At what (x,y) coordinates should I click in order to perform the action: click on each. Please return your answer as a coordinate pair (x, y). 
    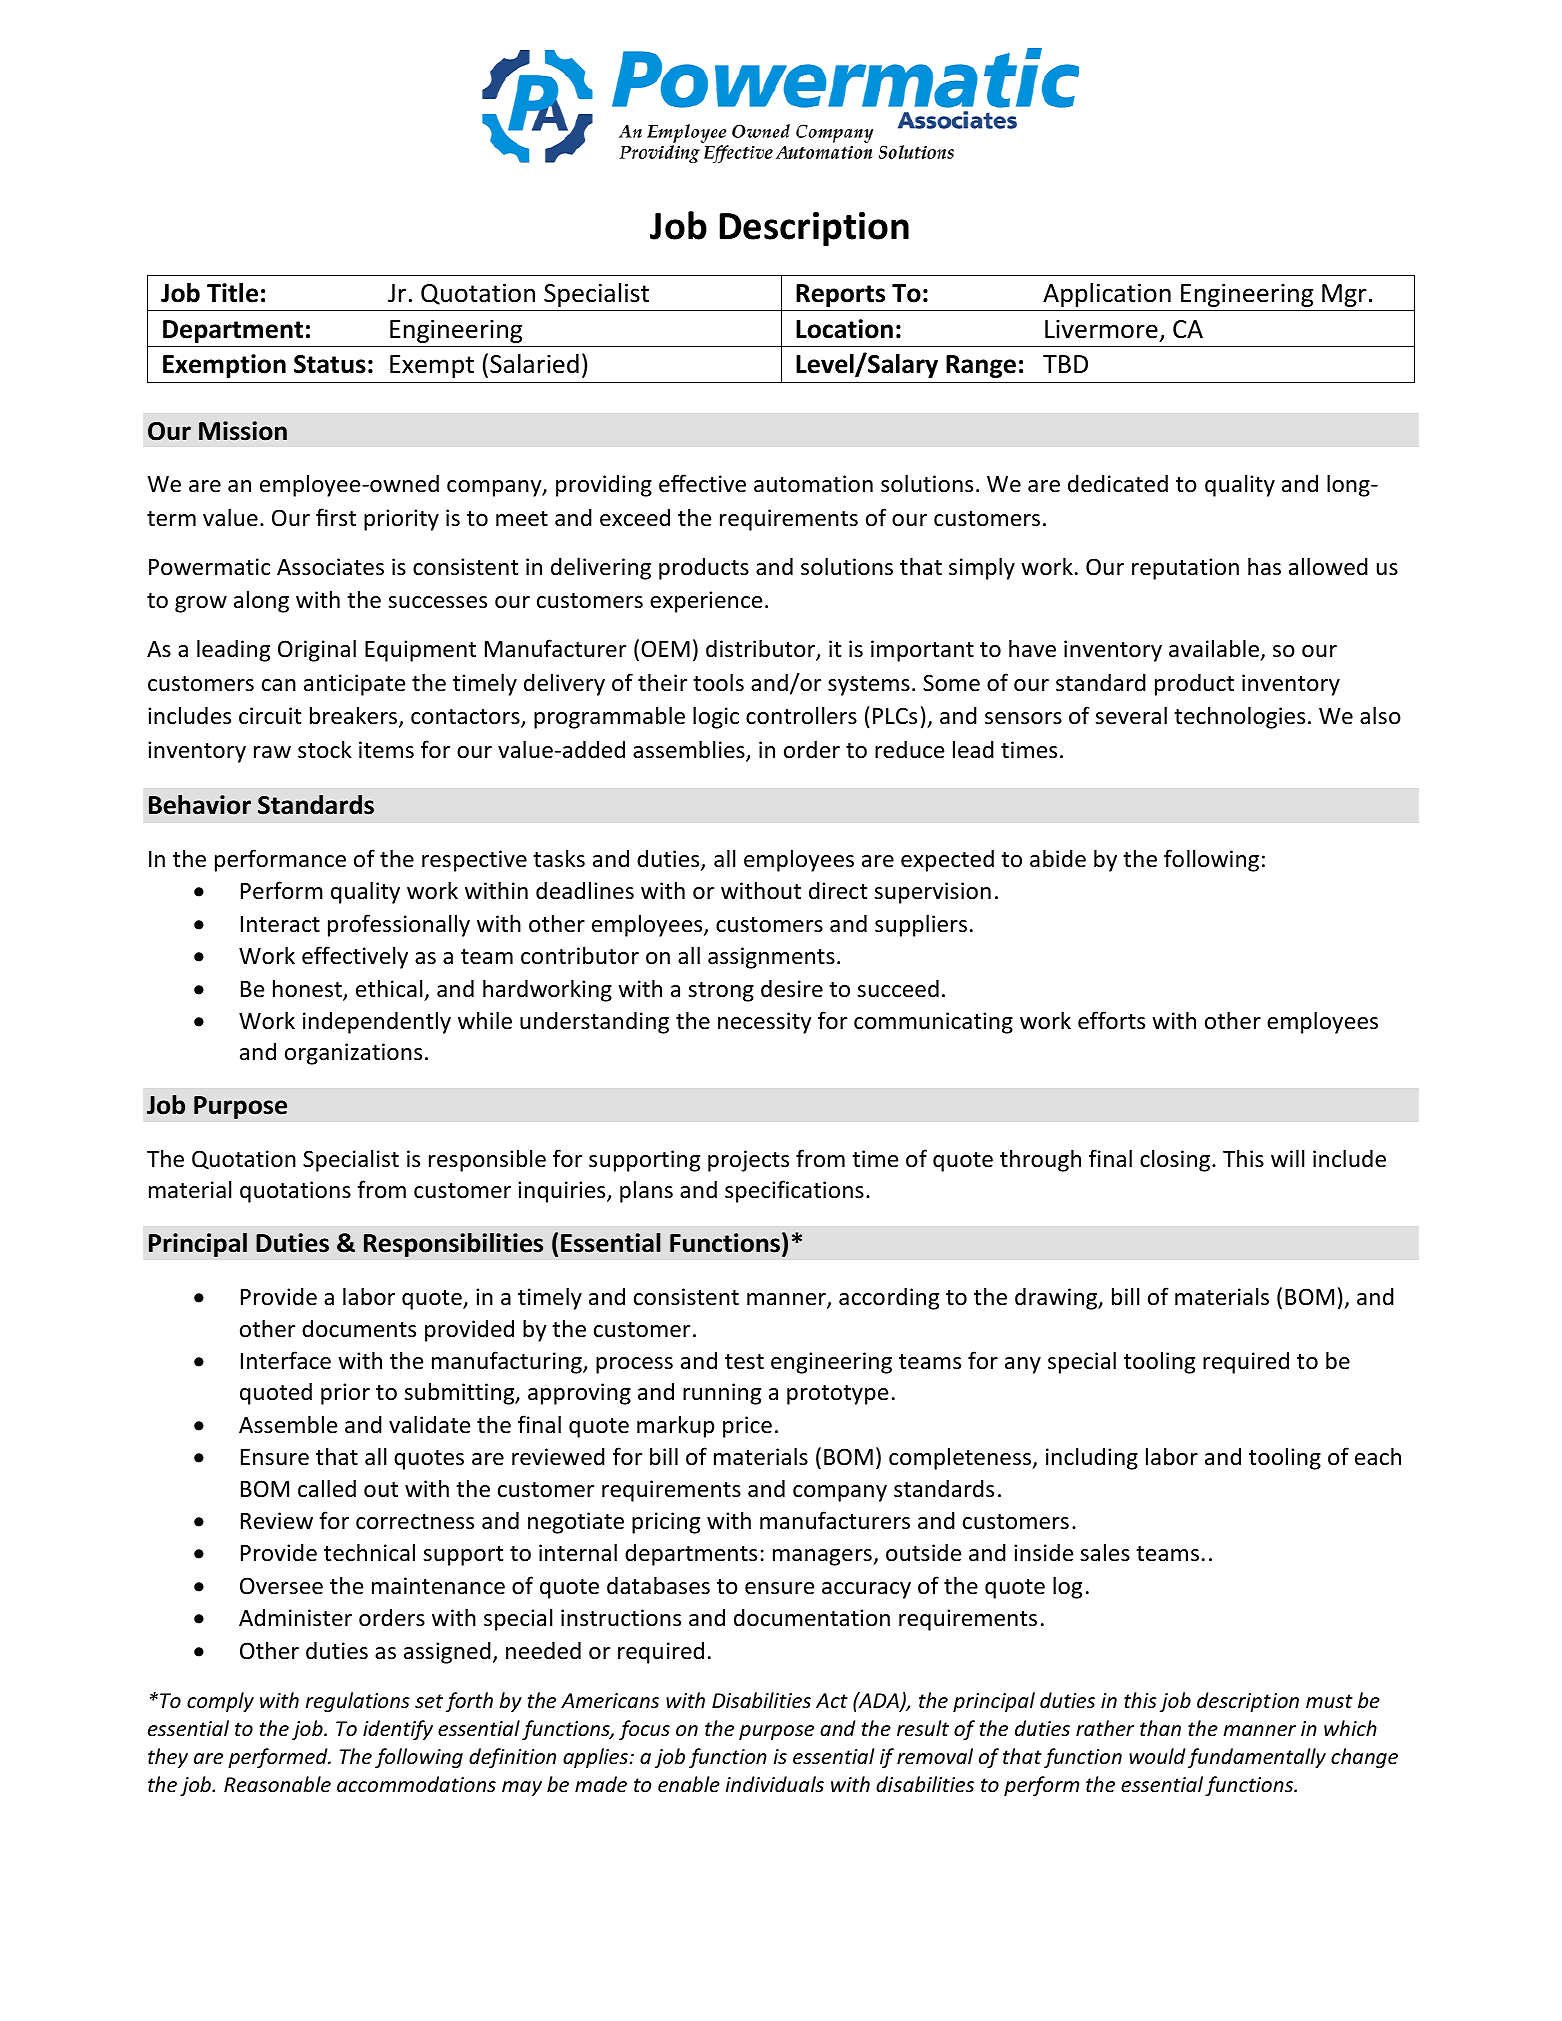
    Looking at the image, I should click on (1378, 1456).
